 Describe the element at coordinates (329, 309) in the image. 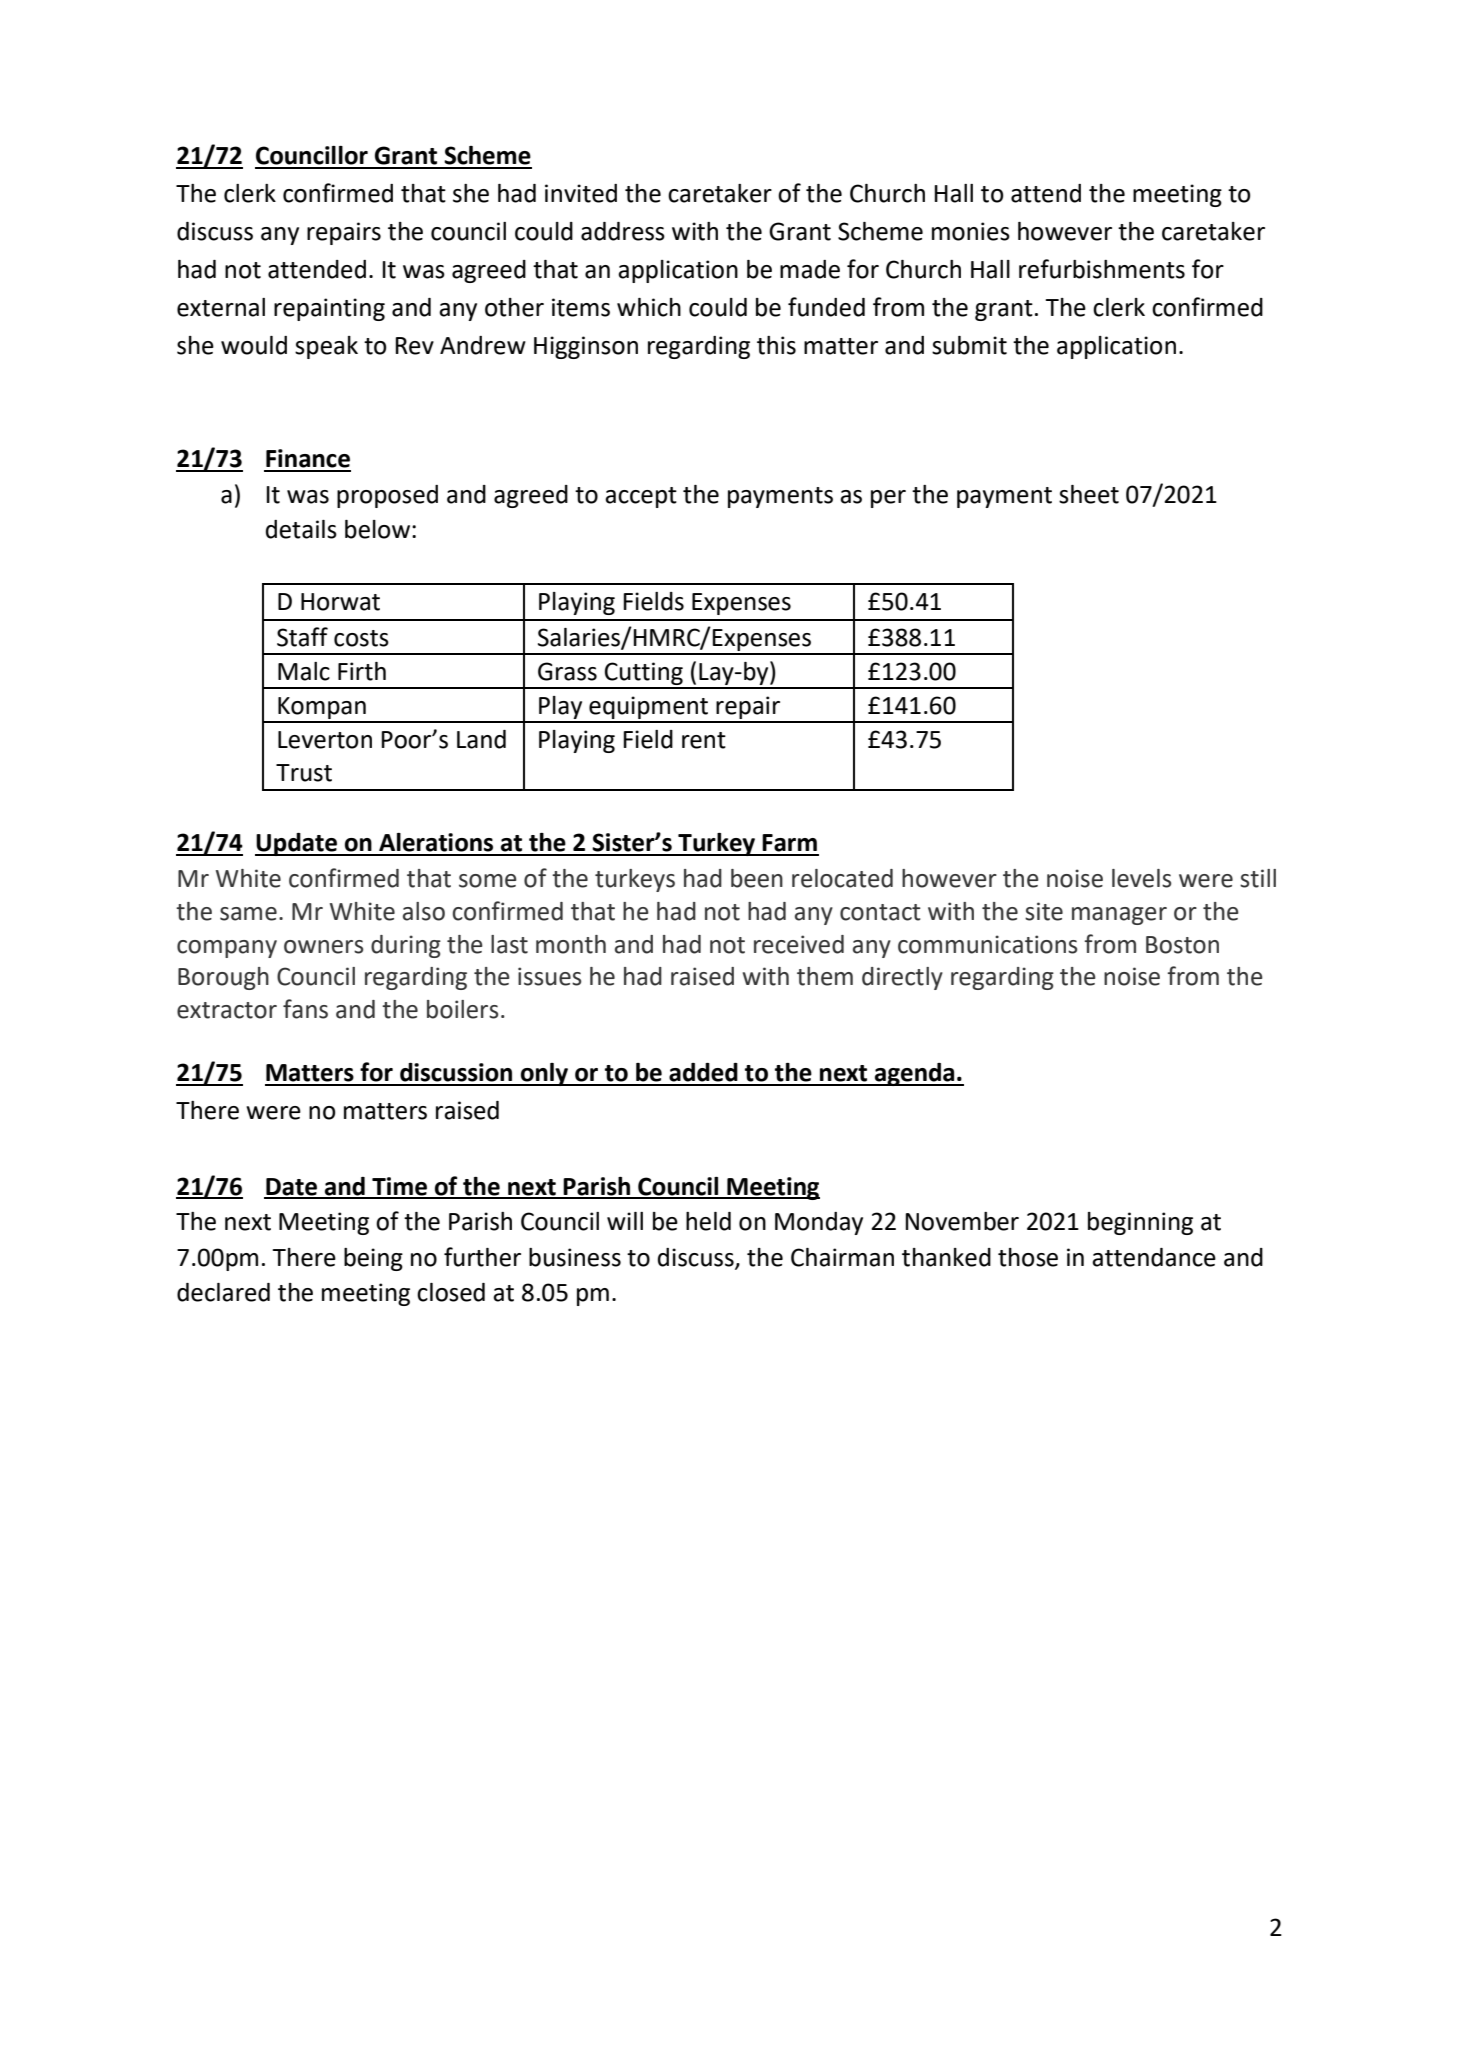

I see `repainting` at that location.
